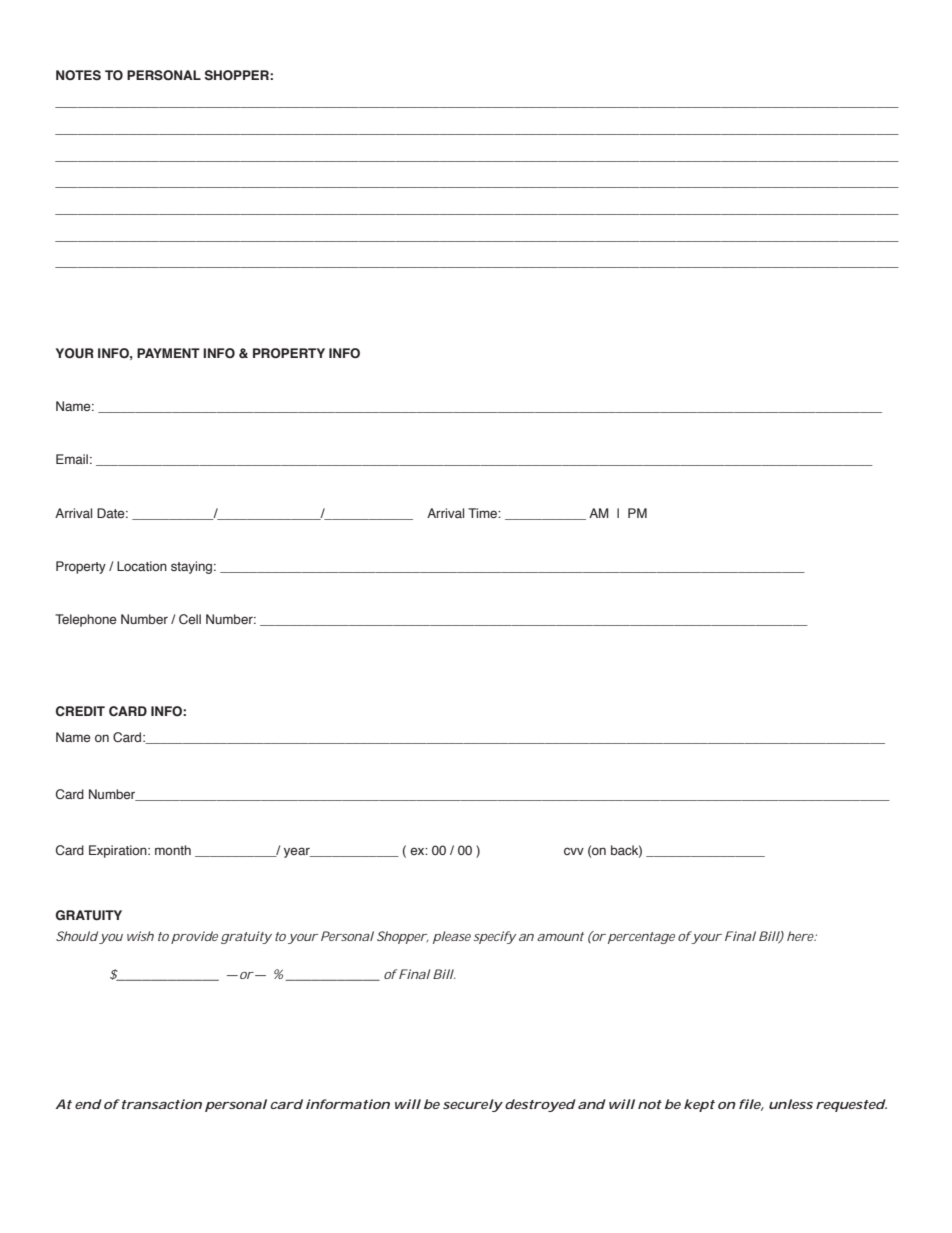  What do you see at coordinates (72, 459) in the document?
I see `Email` at bounding box center [72, 459].
